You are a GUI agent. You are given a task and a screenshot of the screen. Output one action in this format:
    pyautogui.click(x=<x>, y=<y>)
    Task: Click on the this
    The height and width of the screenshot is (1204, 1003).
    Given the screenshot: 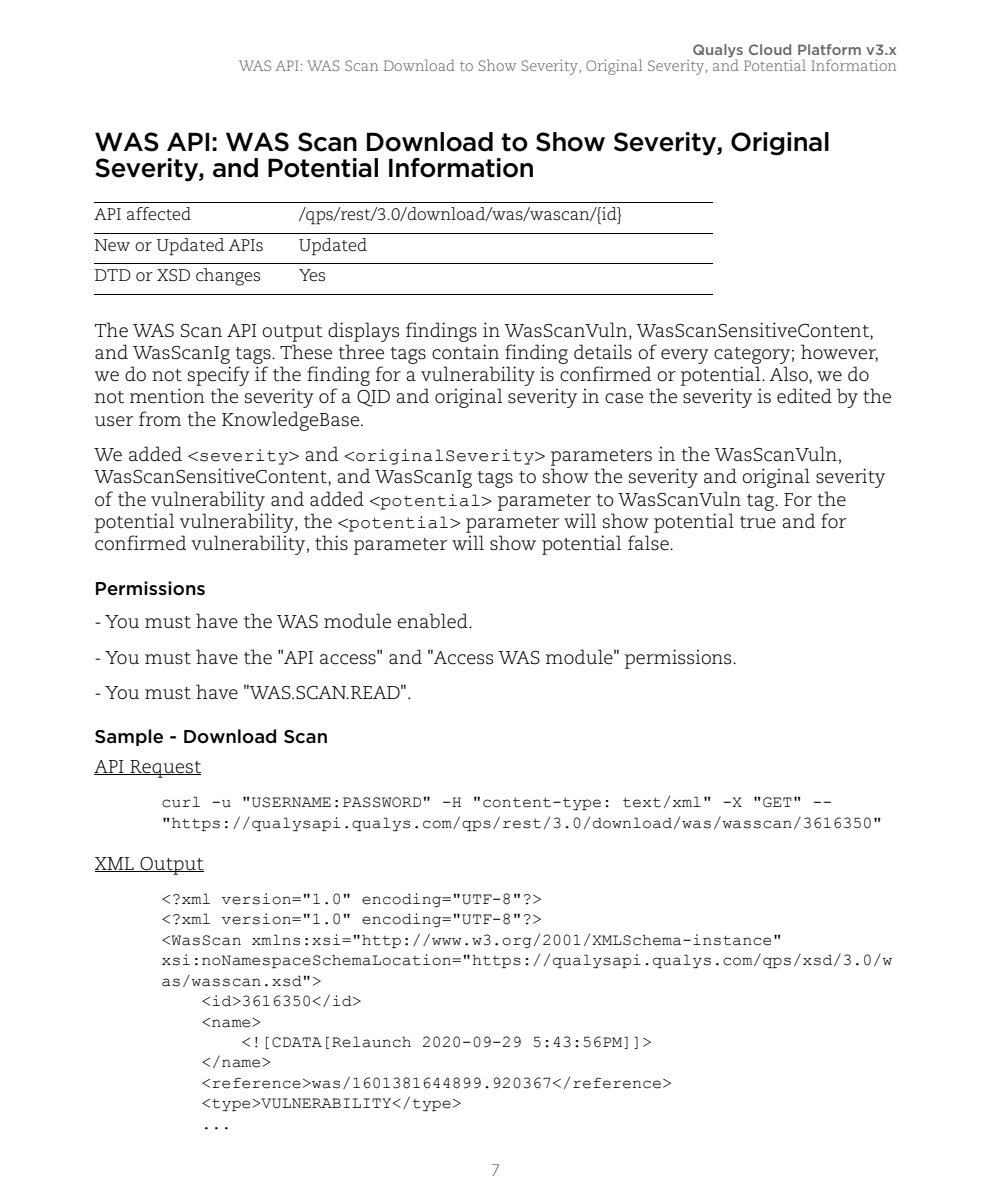 What is the action you would take?
    pyautogui.click(x=331, y=543)
